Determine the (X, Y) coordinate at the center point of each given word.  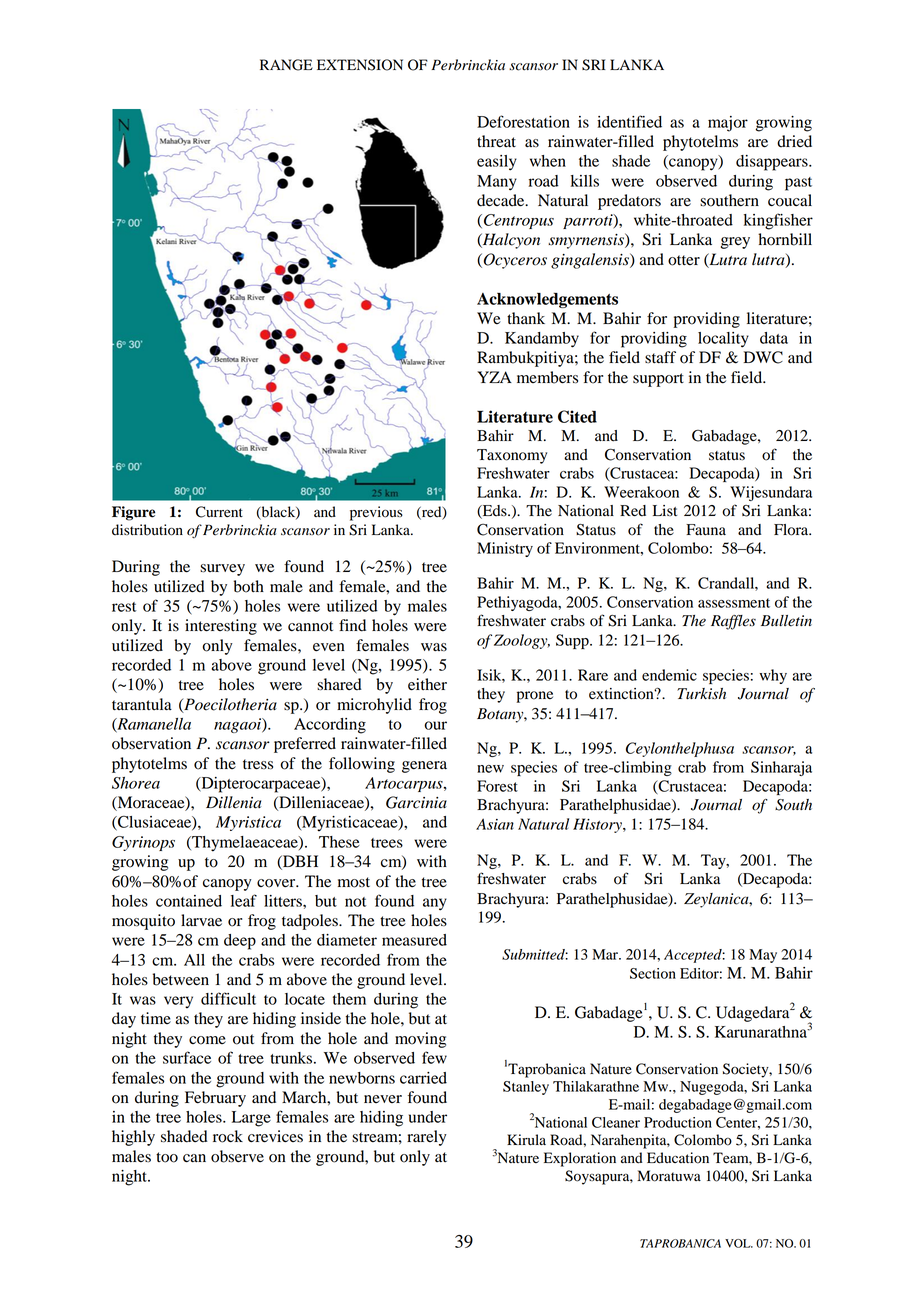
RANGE (286, 65)
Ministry (505, 549)
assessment (734, 603)
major (728, 124)
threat (496, 141)
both (249, 586)
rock (228, 1136)
